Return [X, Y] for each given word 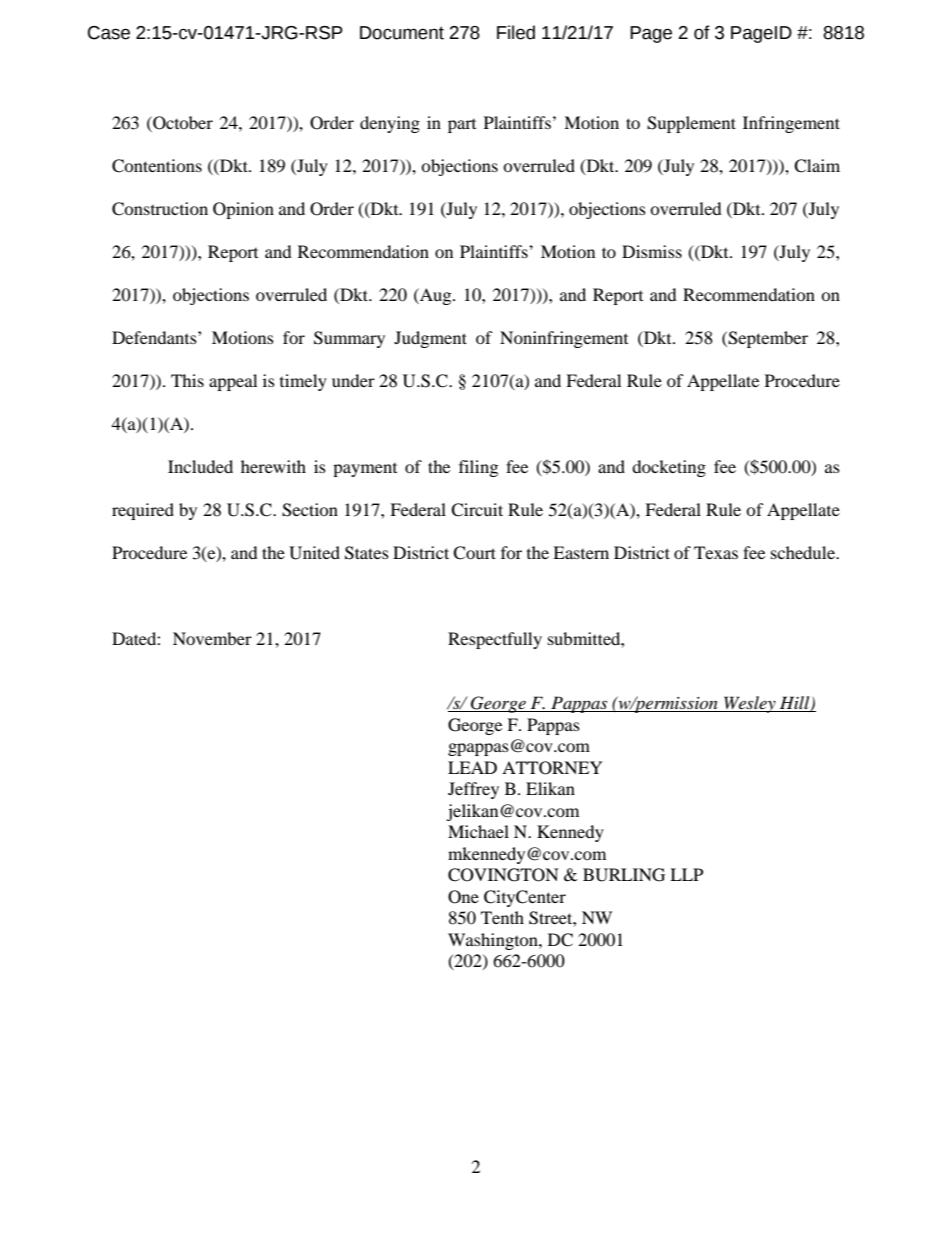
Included [200, 466]
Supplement [691, 124]
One [463, 897]
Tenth [502, 917]
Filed [516, 32]
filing [478, 468]
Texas [716, 552]
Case [109, 33]
